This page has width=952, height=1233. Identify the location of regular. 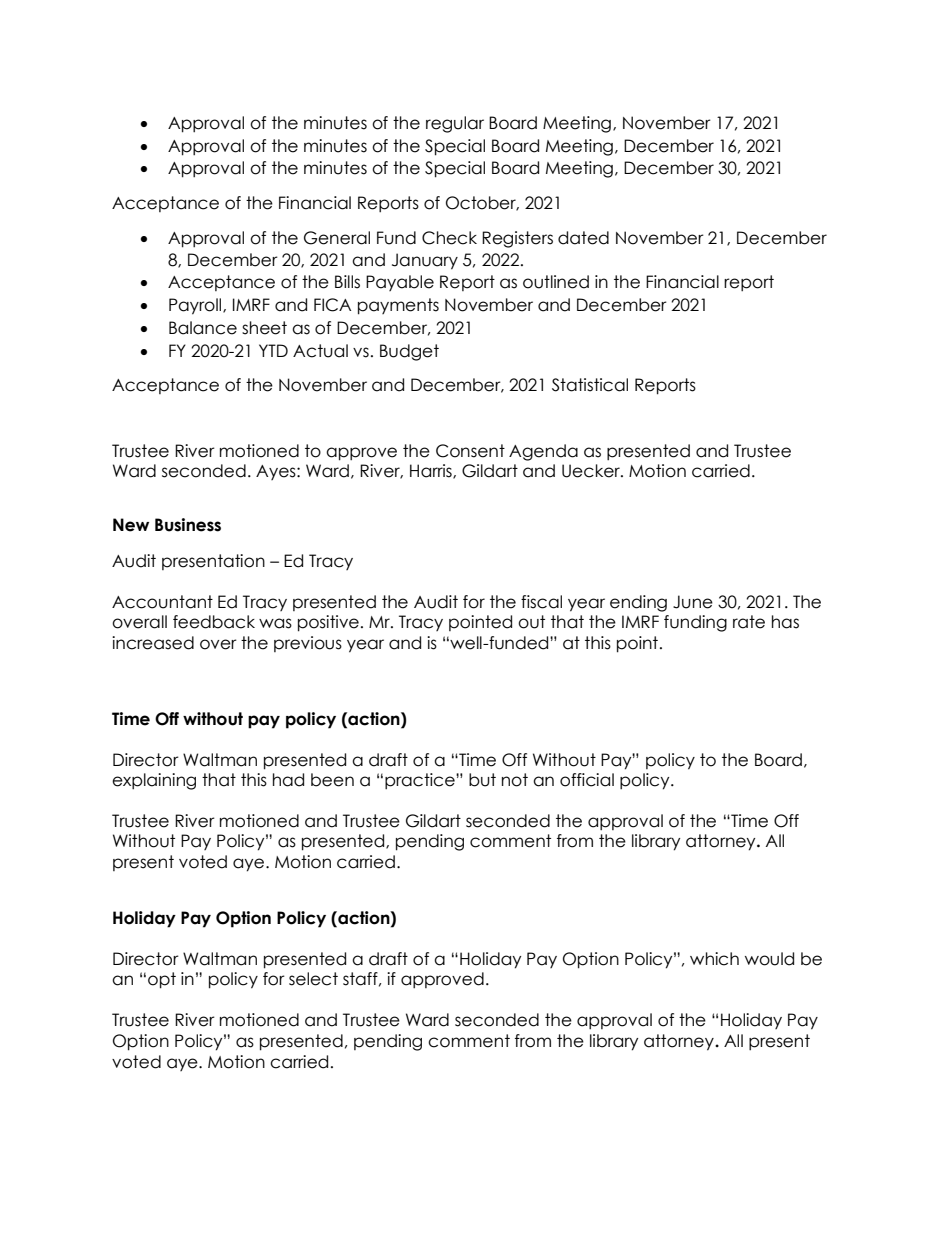
(455, 124).
